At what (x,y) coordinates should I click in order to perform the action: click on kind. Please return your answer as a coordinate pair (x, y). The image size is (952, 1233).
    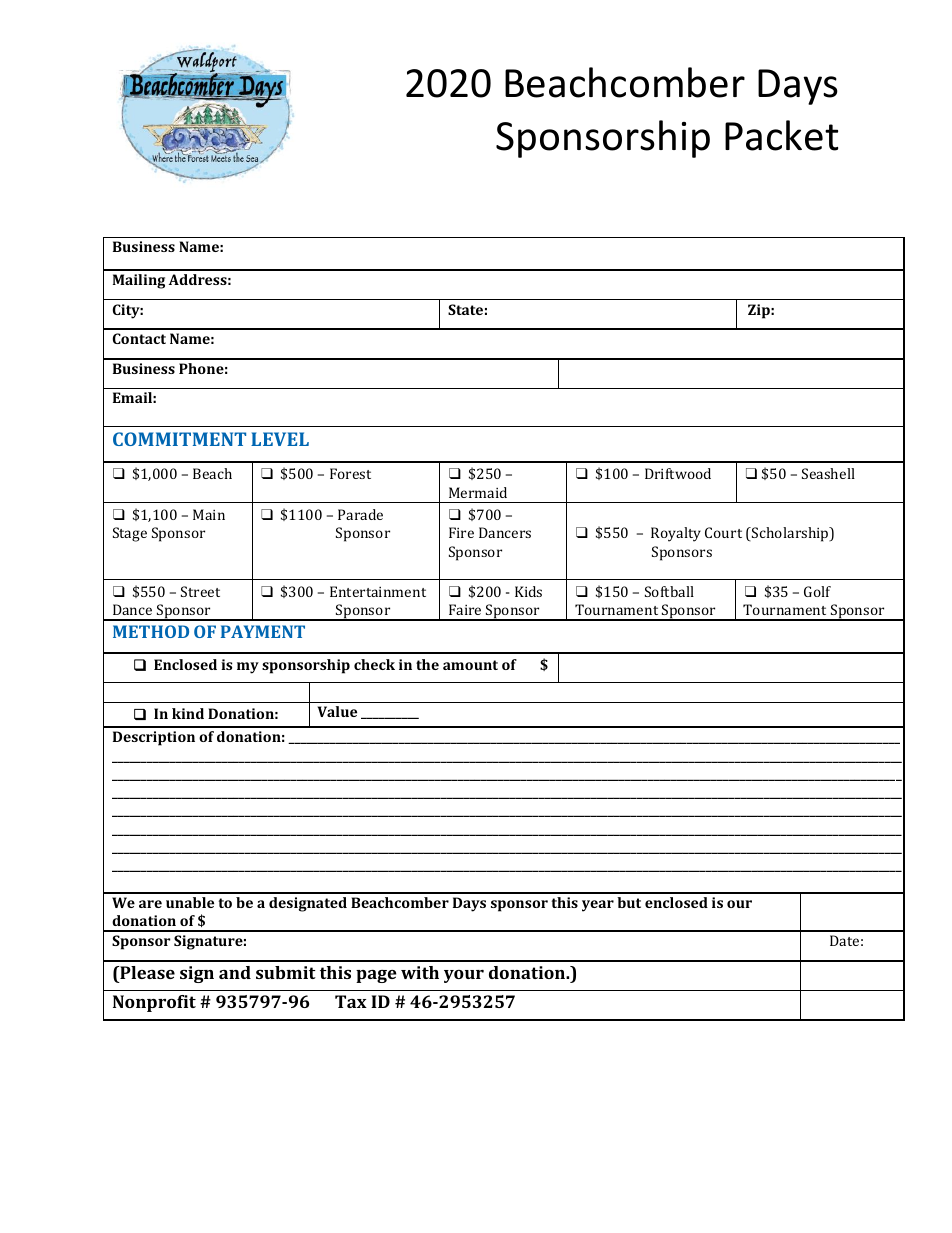
    Looking at the image, I should click on (188, 713).
